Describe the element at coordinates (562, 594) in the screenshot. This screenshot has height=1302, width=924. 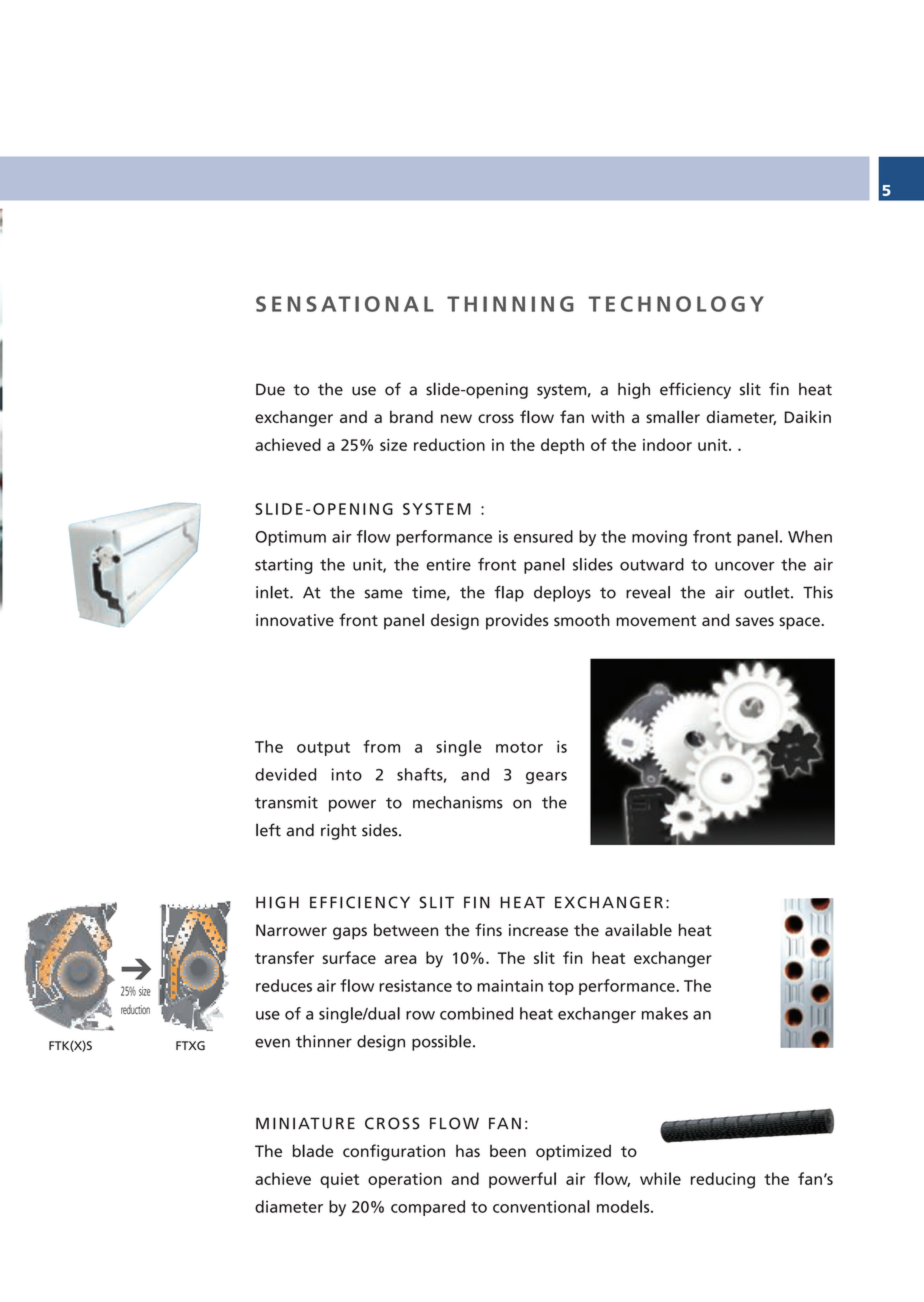
I see `deploys` at that location.
